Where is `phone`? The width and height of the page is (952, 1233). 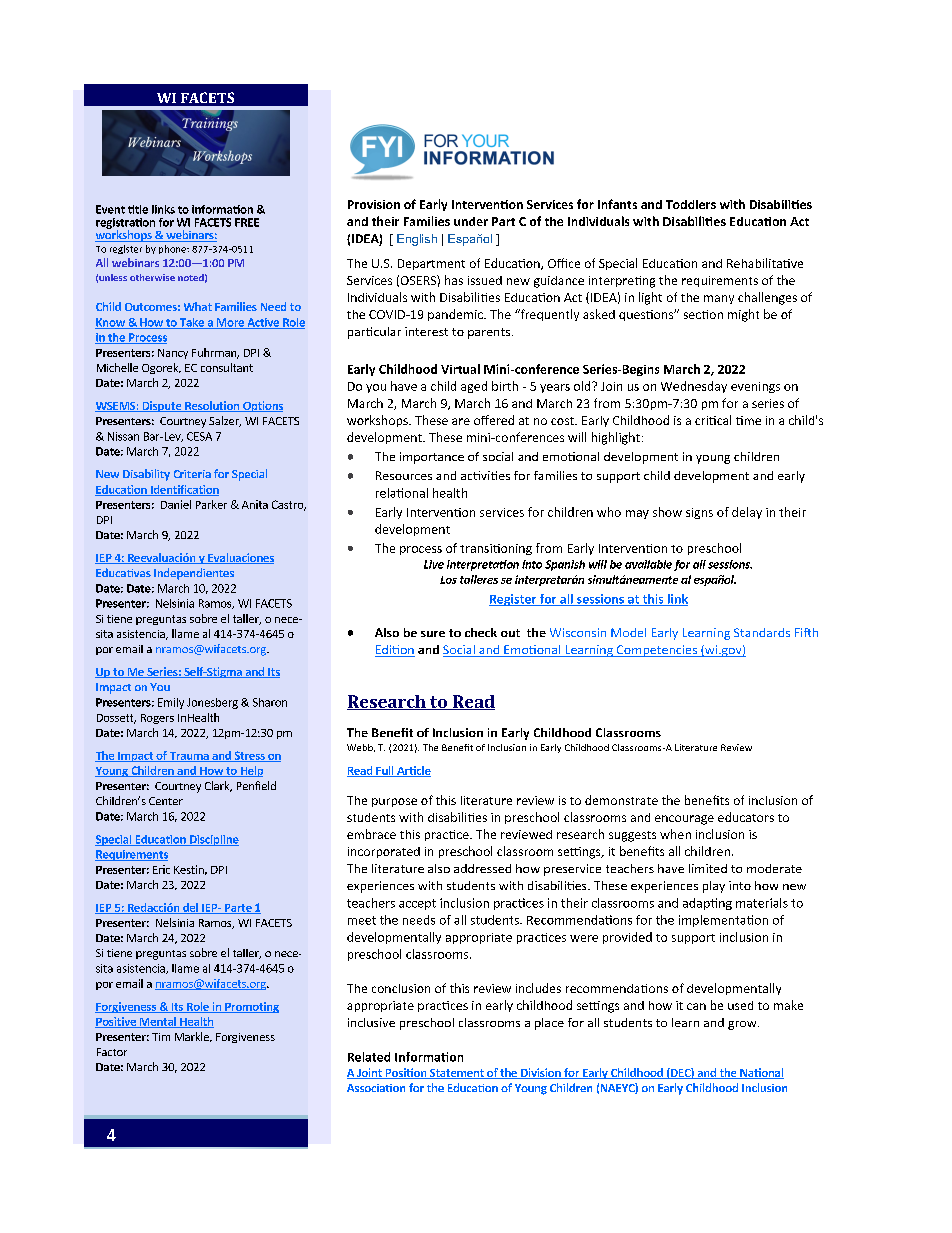 phone is located at coordinates (173, 249).
